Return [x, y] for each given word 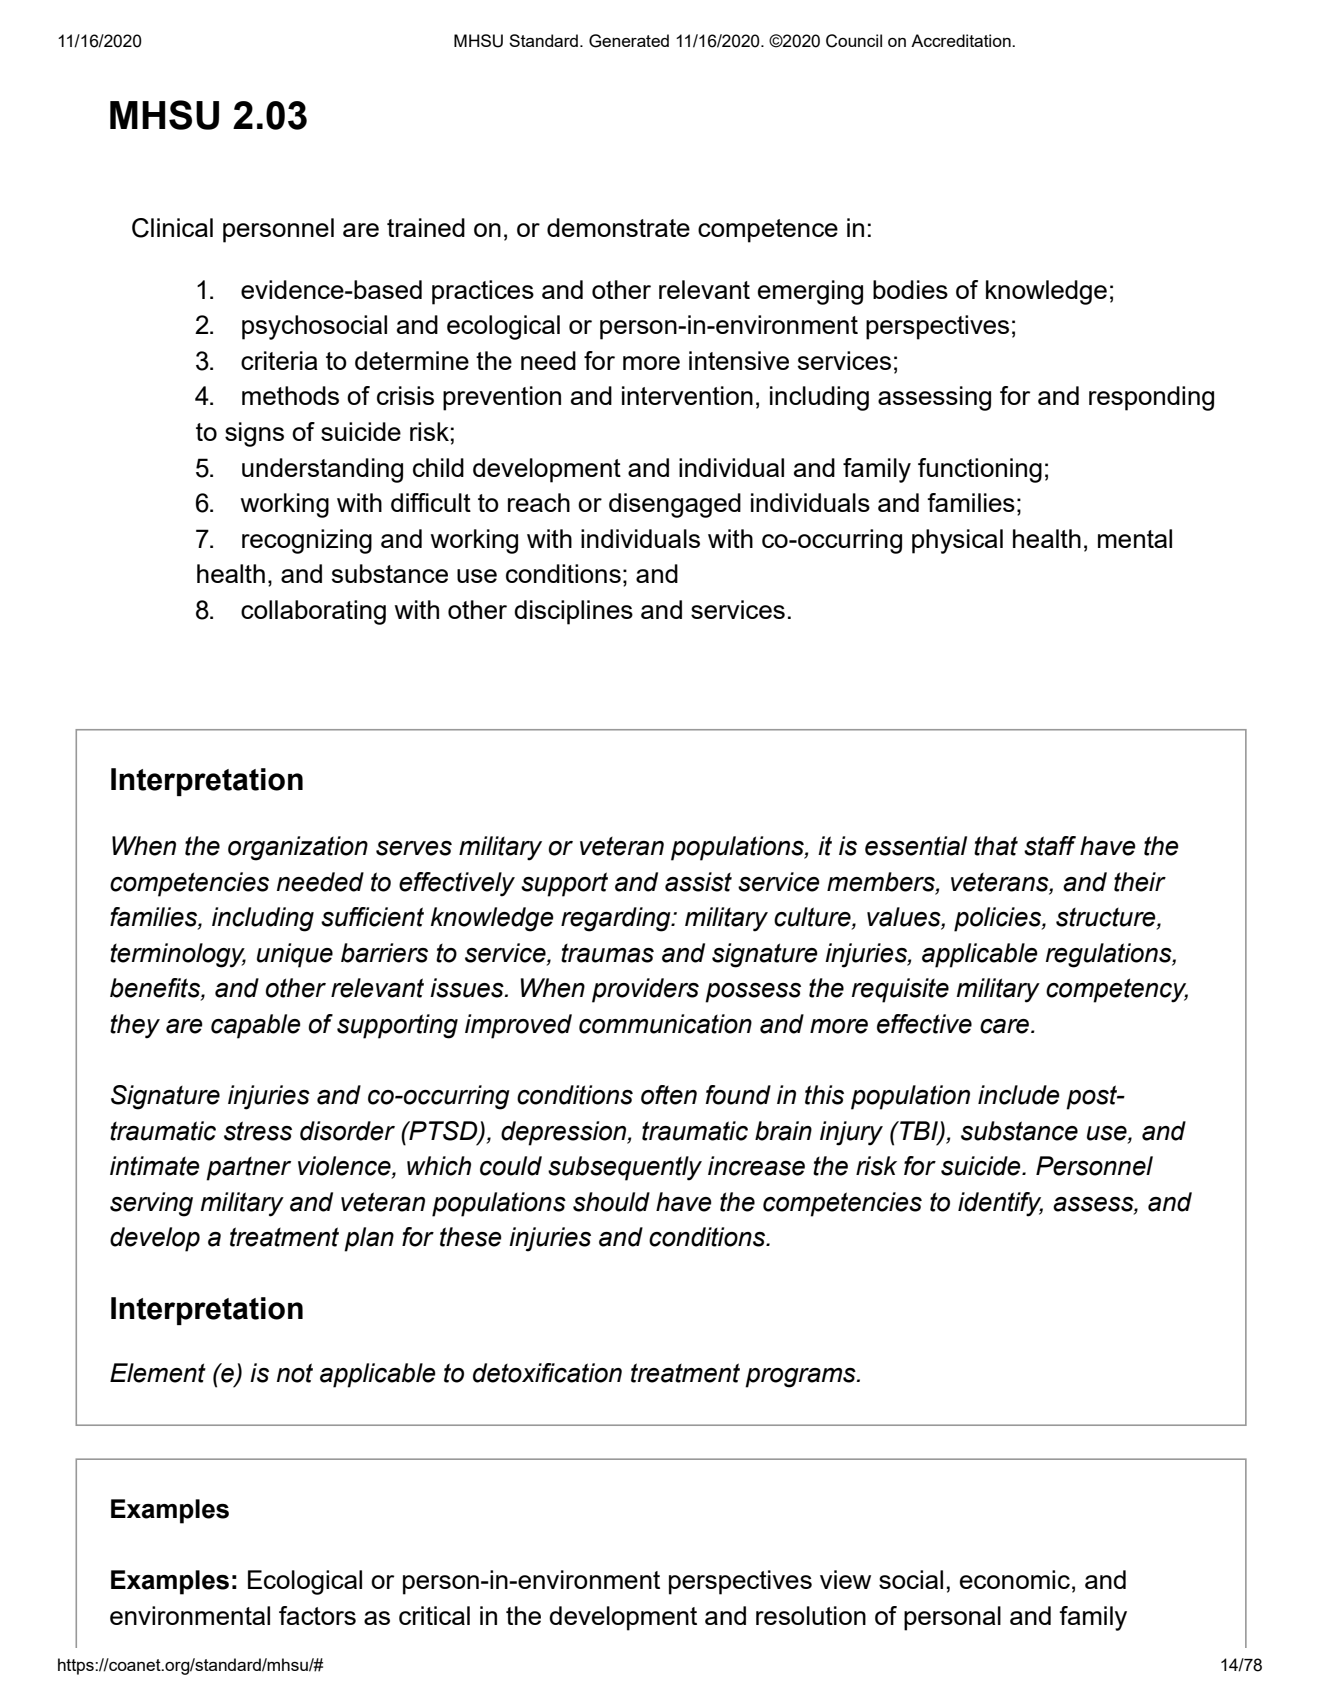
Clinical [172, 228]
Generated [629, 41]
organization [298, 848]
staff [1050, 846]
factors [317, 1615]
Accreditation [962, 40]
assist [698, 882]
